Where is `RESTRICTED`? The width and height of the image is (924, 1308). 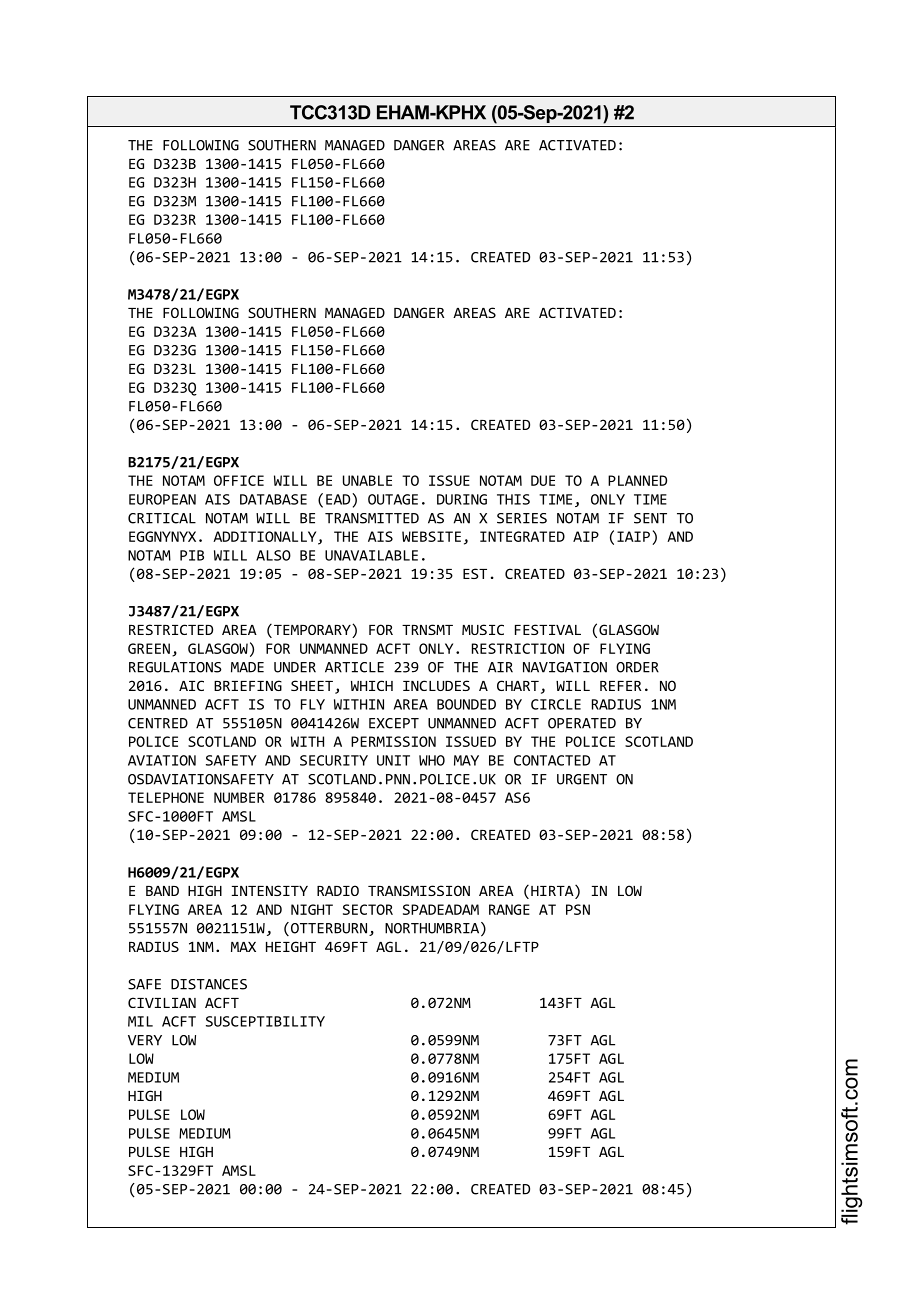 RESTRICTED is located at coordinates (171, 629).
